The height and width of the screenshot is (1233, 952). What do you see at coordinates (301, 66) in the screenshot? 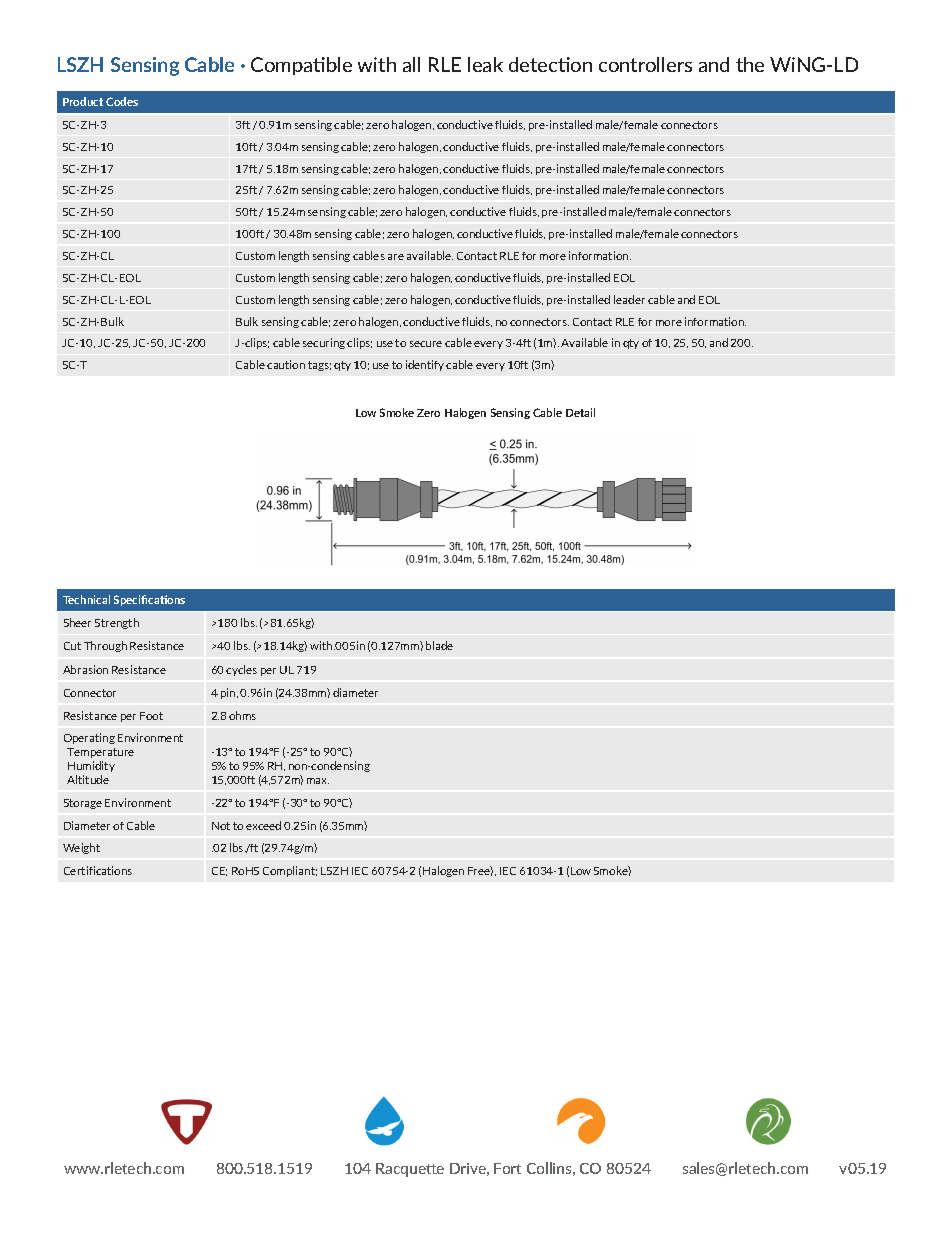
I see `Compatible` at bounding box center [301, 66].
